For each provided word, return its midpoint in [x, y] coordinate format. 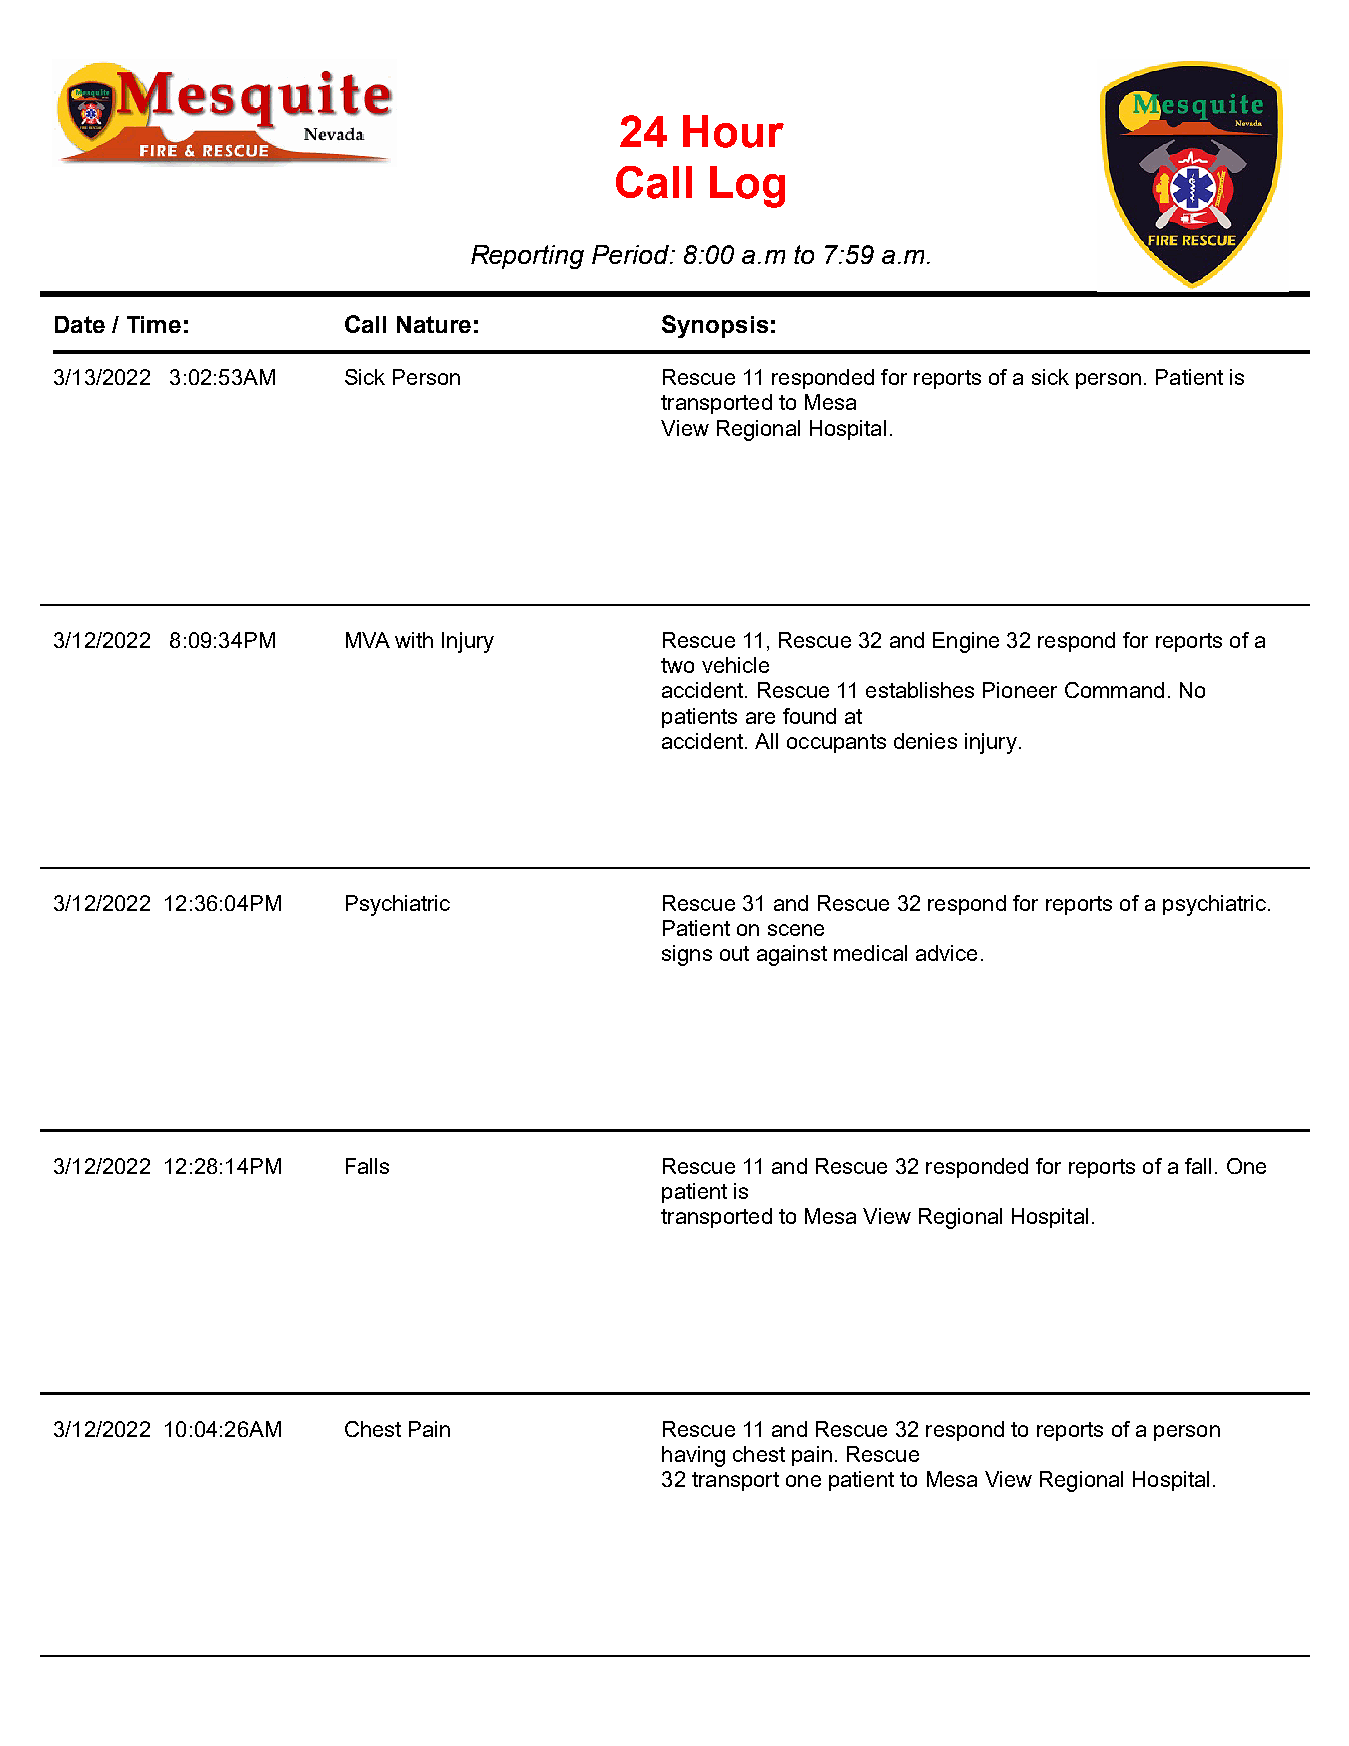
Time [154, 324]
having [693, 1456]
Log [747, 187]
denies [925, 741]
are [760, 718]
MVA [368, 640]
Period [632, 254]
